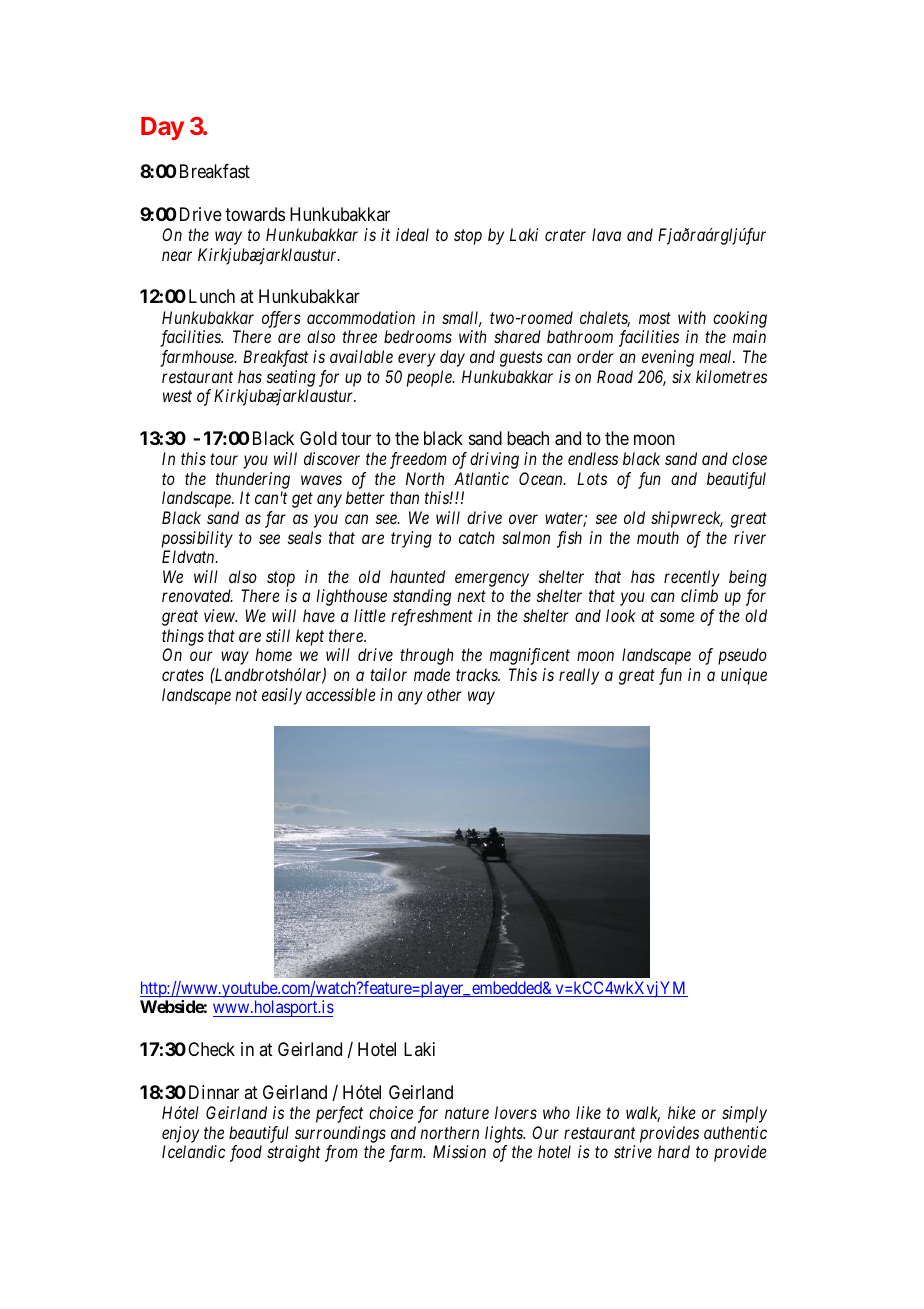  Describe the element at coordinates (246, 1153) in the screenshot. I see `food` at that location.
